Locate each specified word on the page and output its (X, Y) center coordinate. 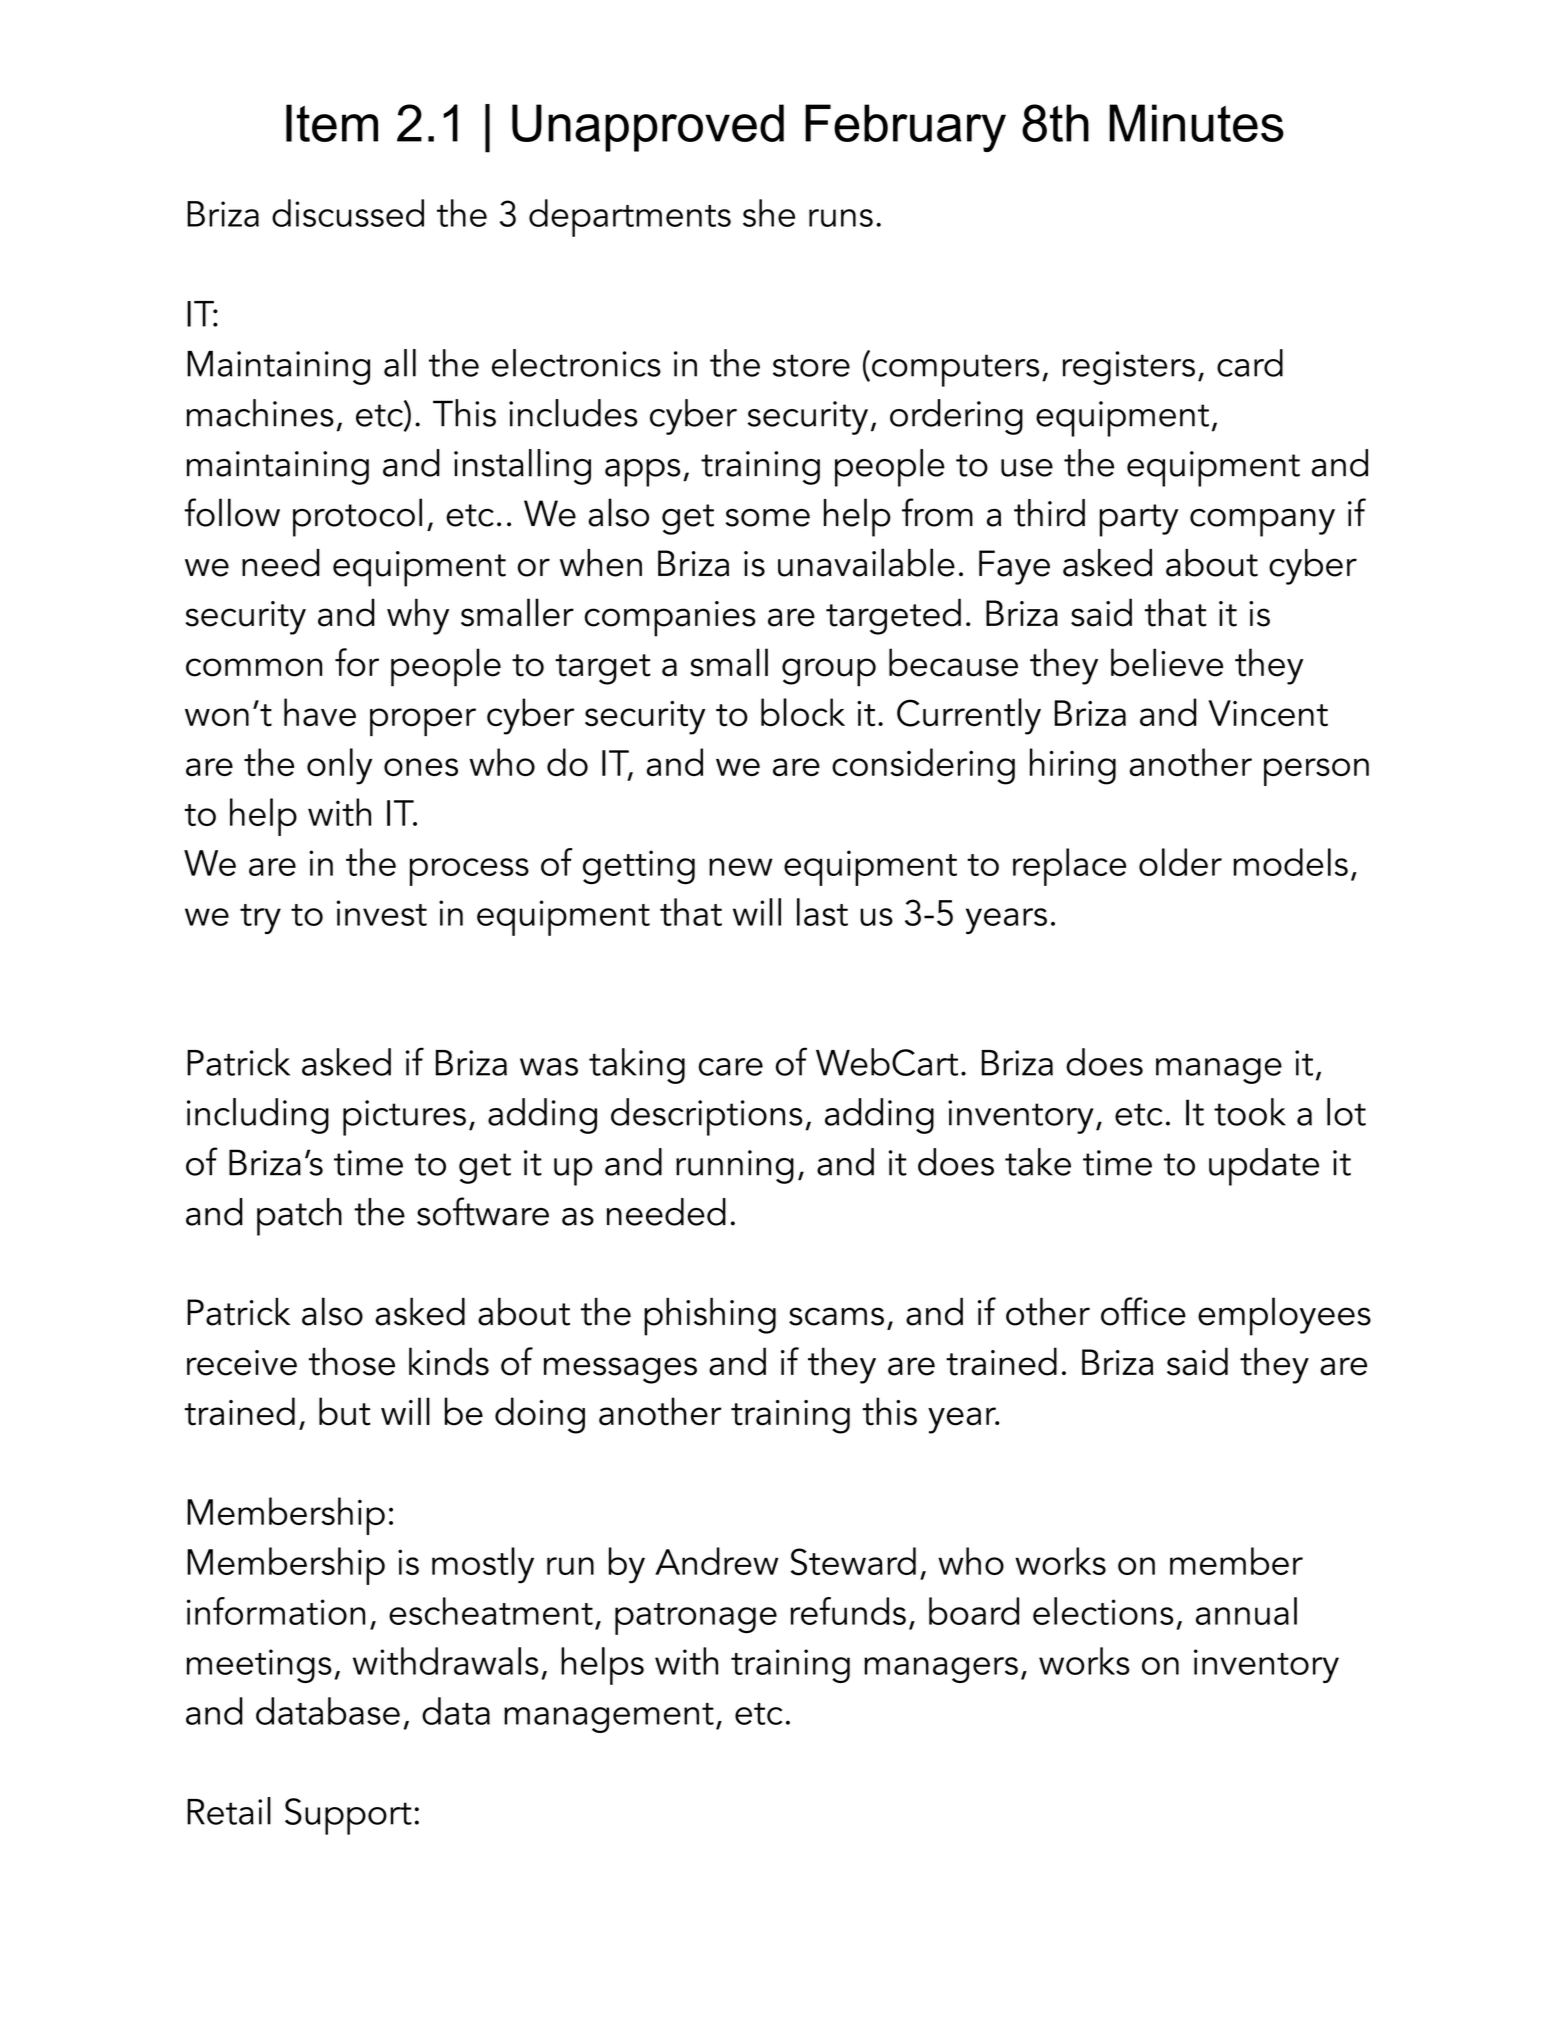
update (1264, 1167)
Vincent (1268, 713)
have (320, 712)
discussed (348, 213)
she (769, 213)
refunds (848, 1611)
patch (299, 1217)
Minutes (1196, 123)
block (803, 712)
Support (348, 1816)
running (735, 1167)
